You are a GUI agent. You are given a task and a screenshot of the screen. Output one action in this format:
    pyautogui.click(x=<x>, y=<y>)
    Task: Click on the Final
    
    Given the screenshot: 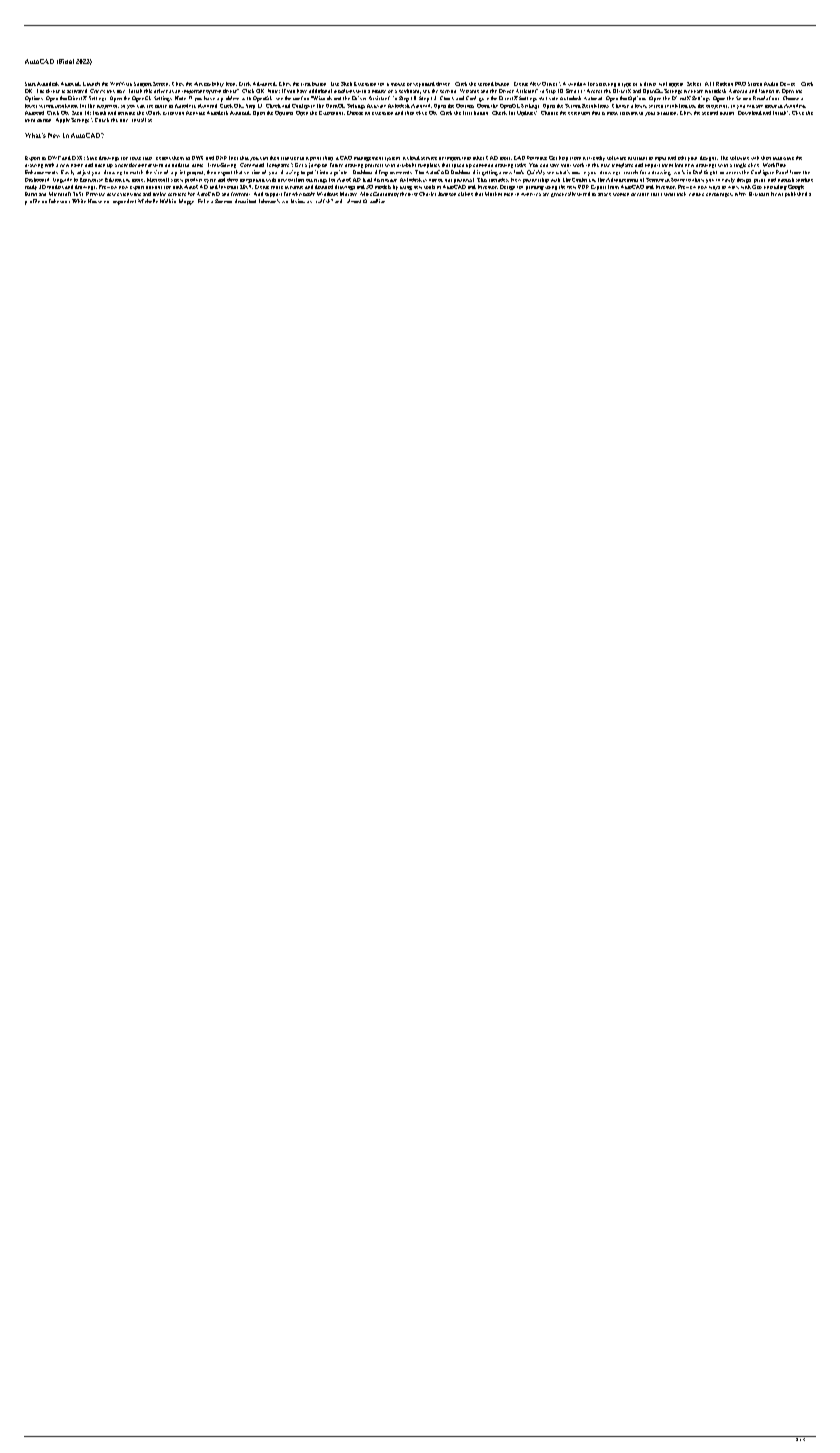 What is the action you would take?
    pyautogui.click(x=65, y=61)
